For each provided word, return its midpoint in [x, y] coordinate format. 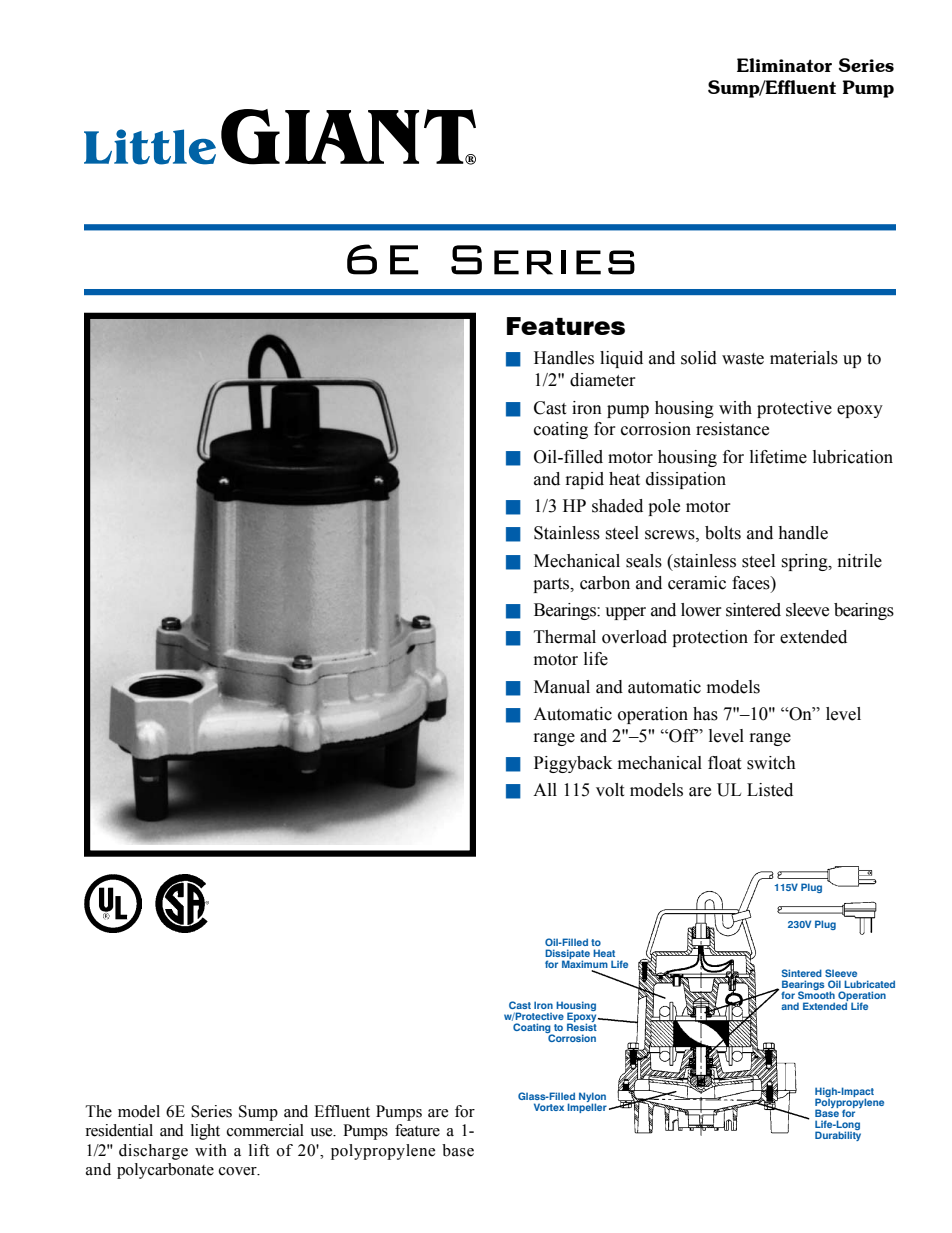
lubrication [853, 457]
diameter [603, 380]
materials [804, 358]
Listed [770, 790]
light [205, 1132]
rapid [585, 480]
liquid [621, 359]
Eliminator [784, 65]
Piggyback [573, 764]
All [545, 789]
